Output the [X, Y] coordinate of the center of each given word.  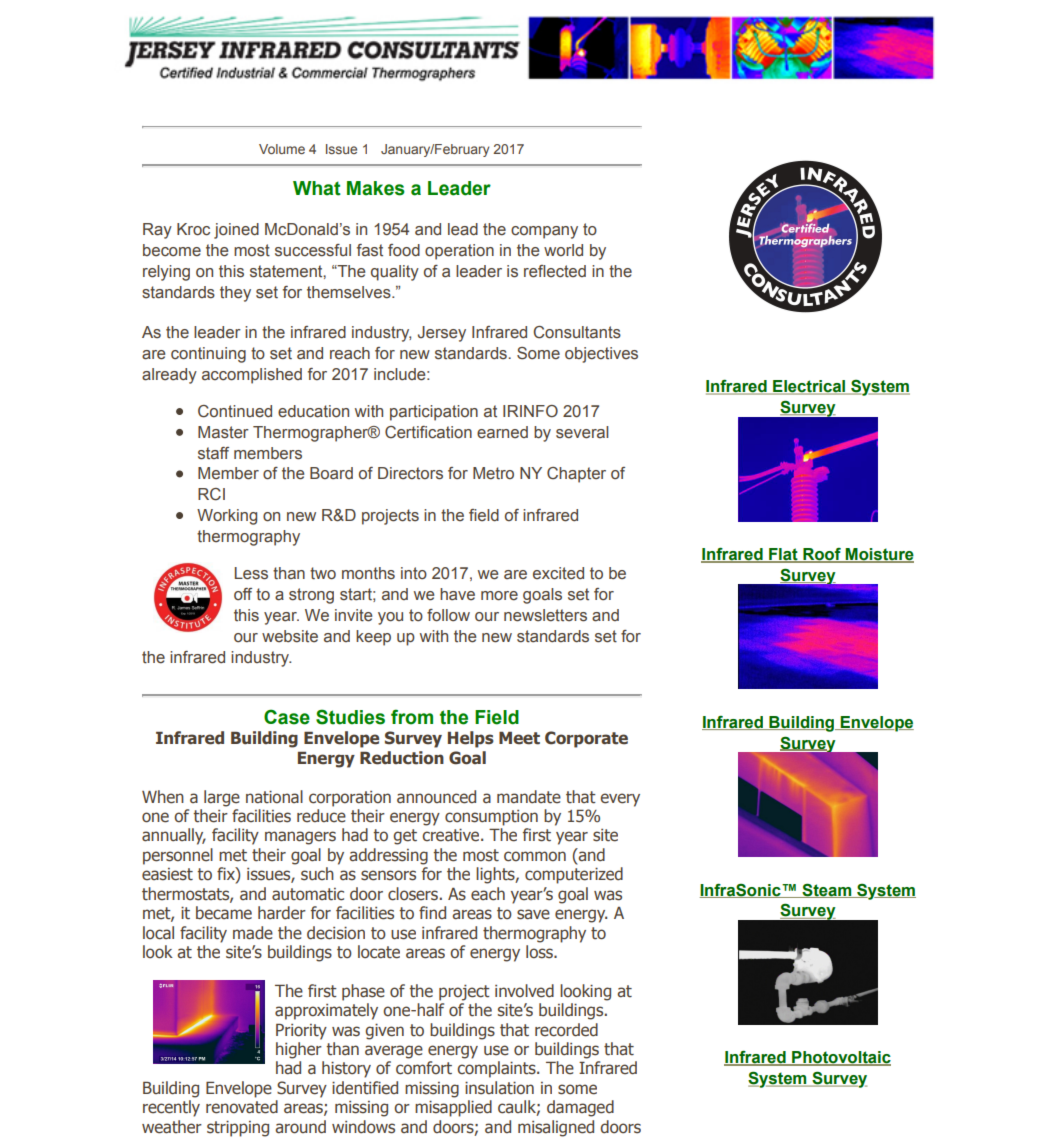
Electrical [809, 387]
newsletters [545, 615]
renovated [242, 1107]
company [544, 232]
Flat [783, 555]
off [243, 594]
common [535, 856]
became [224, 913]
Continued [235, 411]
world [563, 250]
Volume [282, 149]
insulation [499, 1088]
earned [502, 432]
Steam [827, 890]
